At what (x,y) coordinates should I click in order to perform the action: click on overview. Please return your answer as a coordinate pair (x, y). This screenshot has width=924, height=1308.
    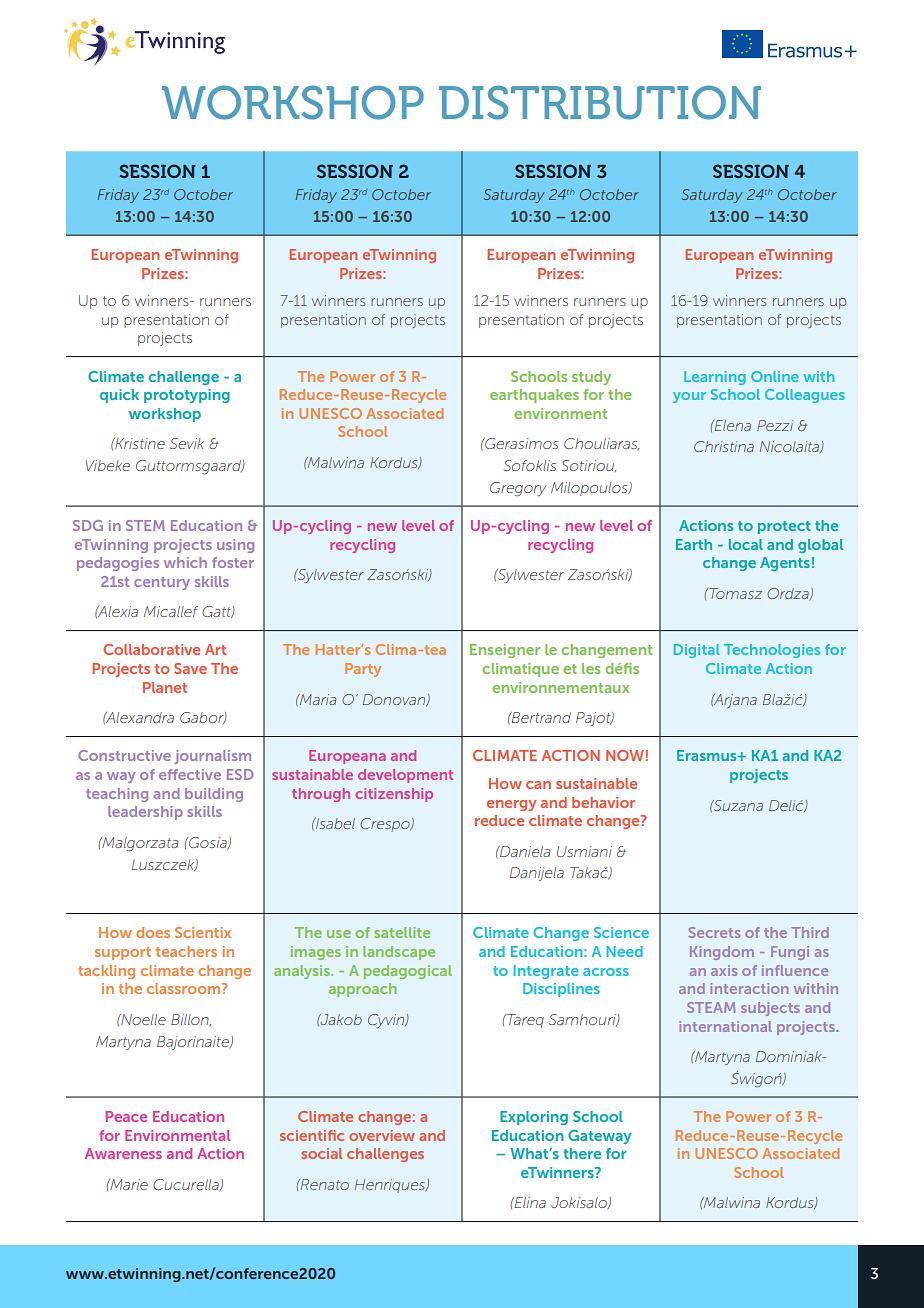
    Looking at the image, I should click on (382, 1135).
